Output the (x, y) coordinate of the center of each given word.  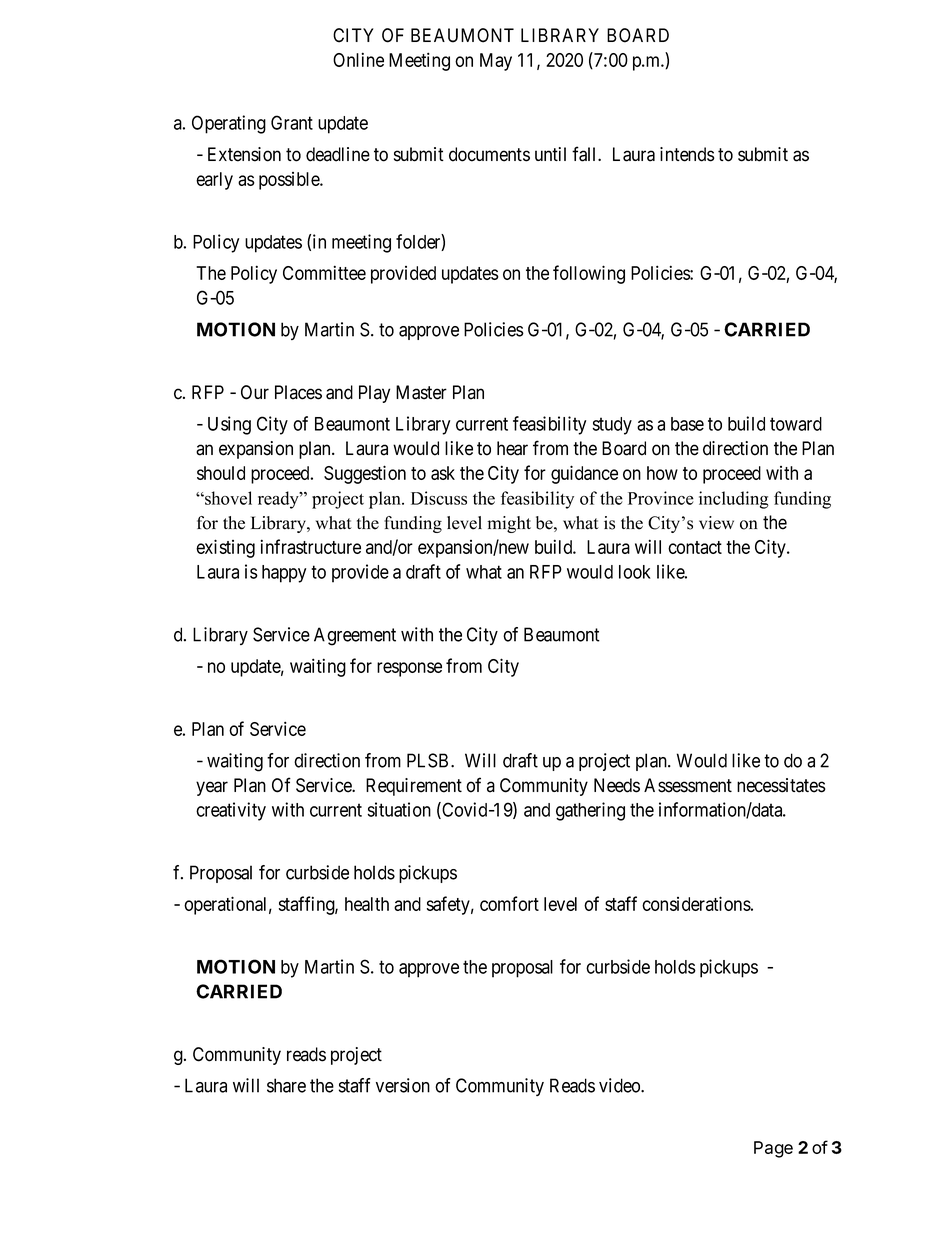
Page (773, 1149)
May (496, 62)
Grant (292, 122)
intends (687, 154)
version (403, 1085)
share (286, 1085)
